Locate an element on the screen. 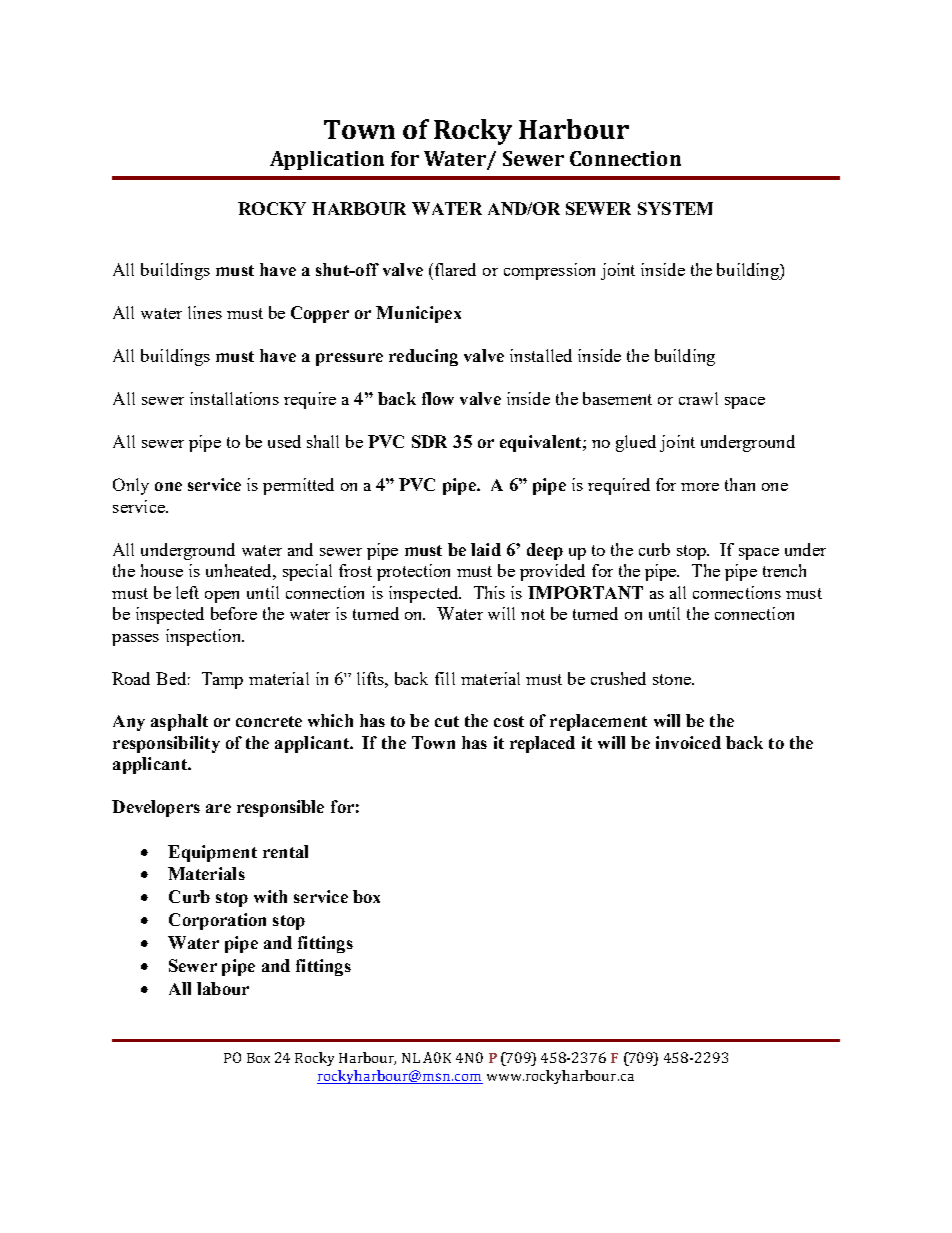 Image resolution: width=952 pixels, height=1233 pixels. labour is located at coordinates (223, 988).
